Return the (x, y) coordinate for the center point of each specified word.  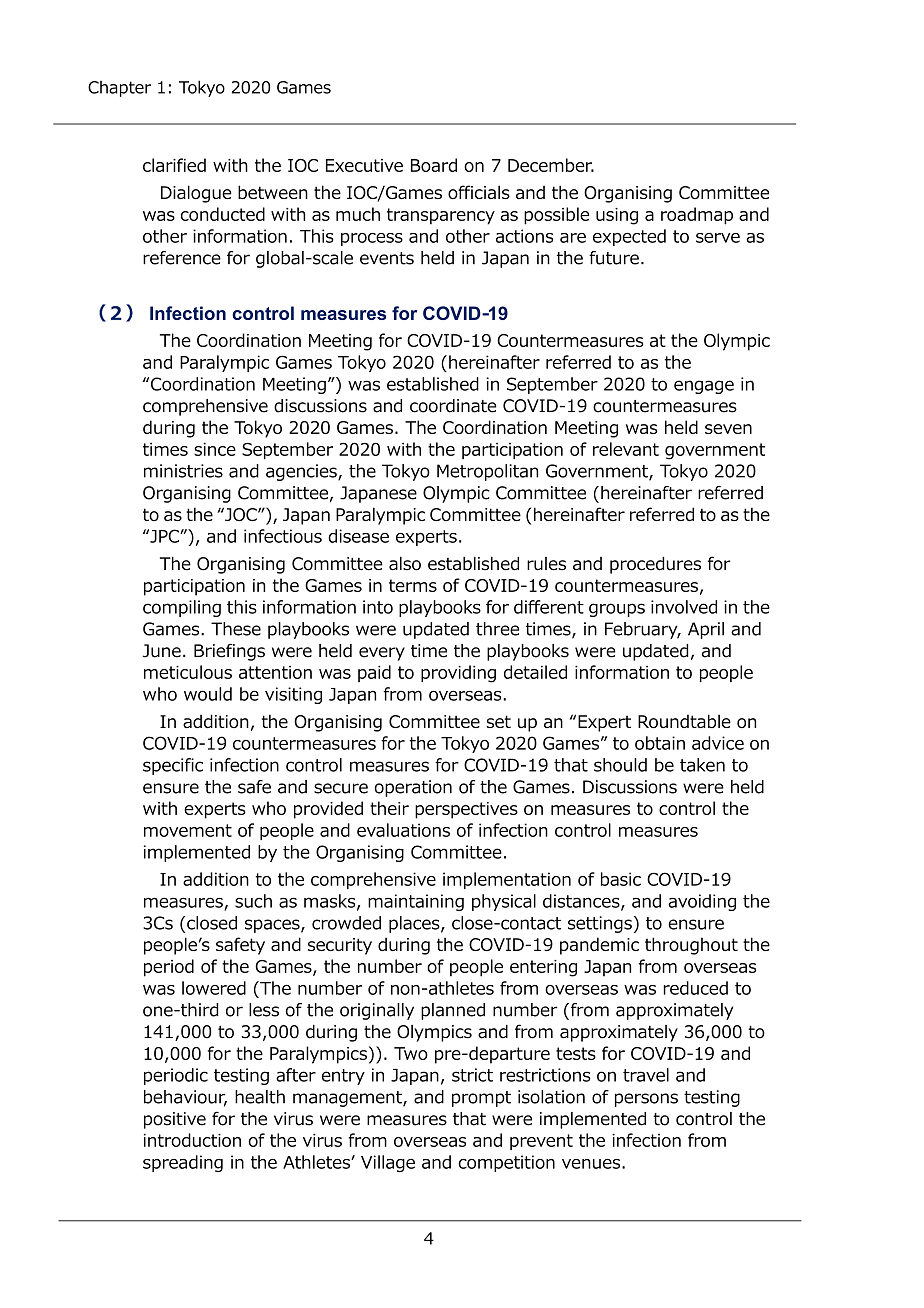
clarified (174, 165)
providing (458, 674)
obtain (660, 743)
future (614, 258)
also (405, 564)
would (208, 694)
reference (182, 258)
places (415, 924)
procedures (655, 565)
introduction (192, 1140)
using (617, 216)
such (253, 901)
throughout (691, 946)
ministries (183, 471)
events (387, 258)
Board (434, 165)
